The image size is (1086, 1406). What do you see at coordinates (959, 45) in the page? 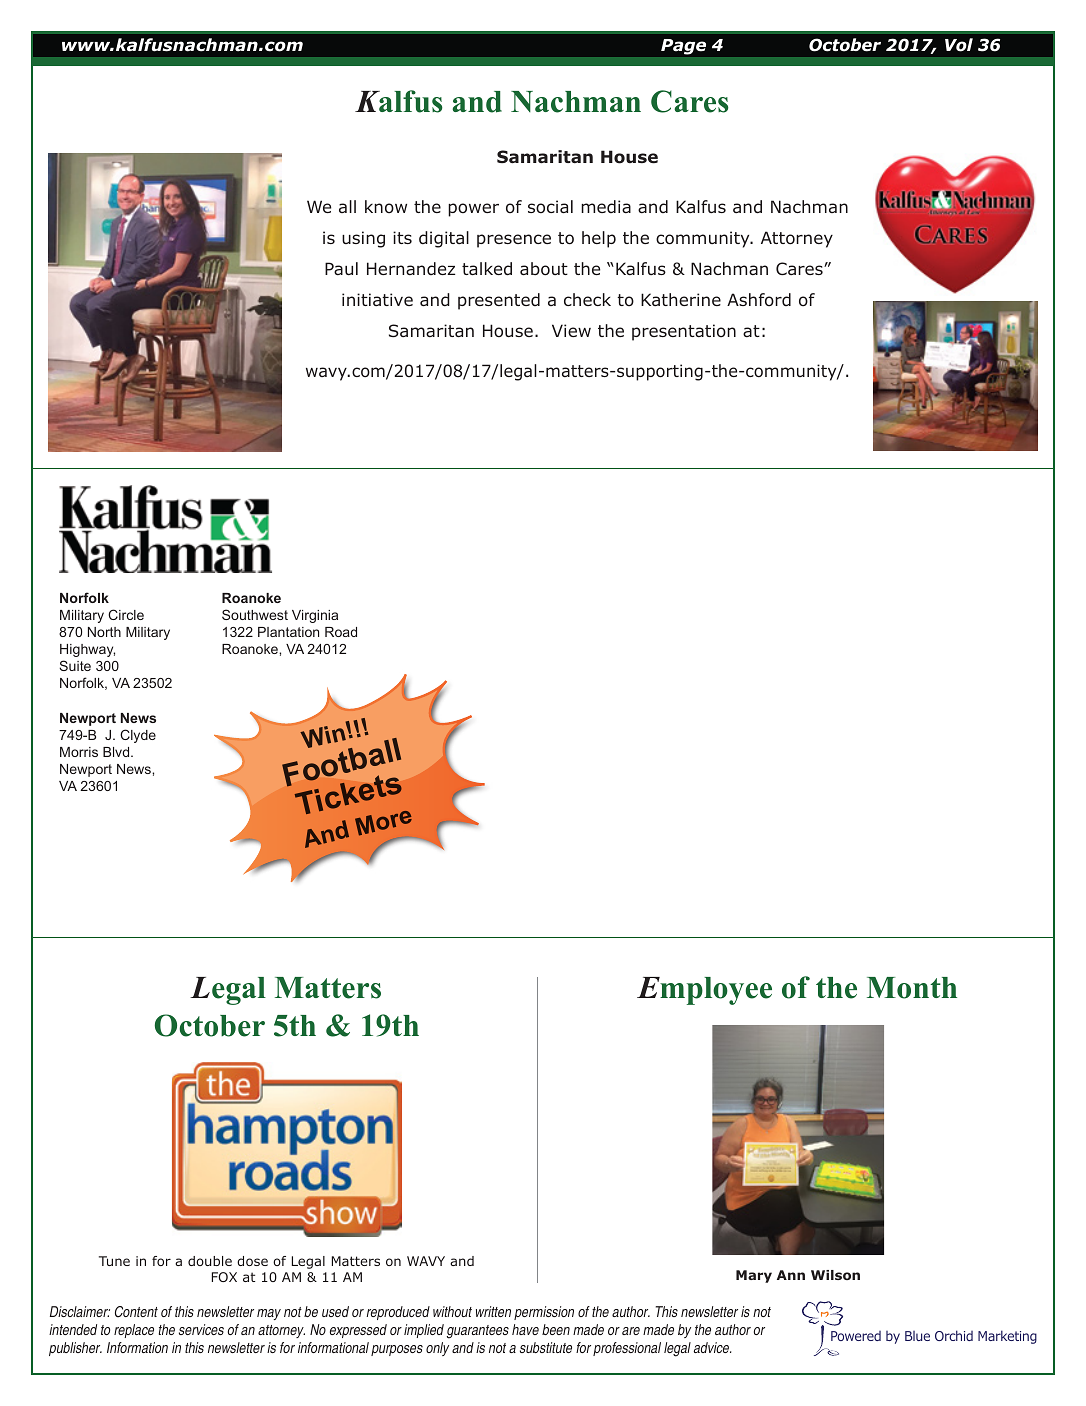
I see `Vol` at bounding box center [959, 45].
